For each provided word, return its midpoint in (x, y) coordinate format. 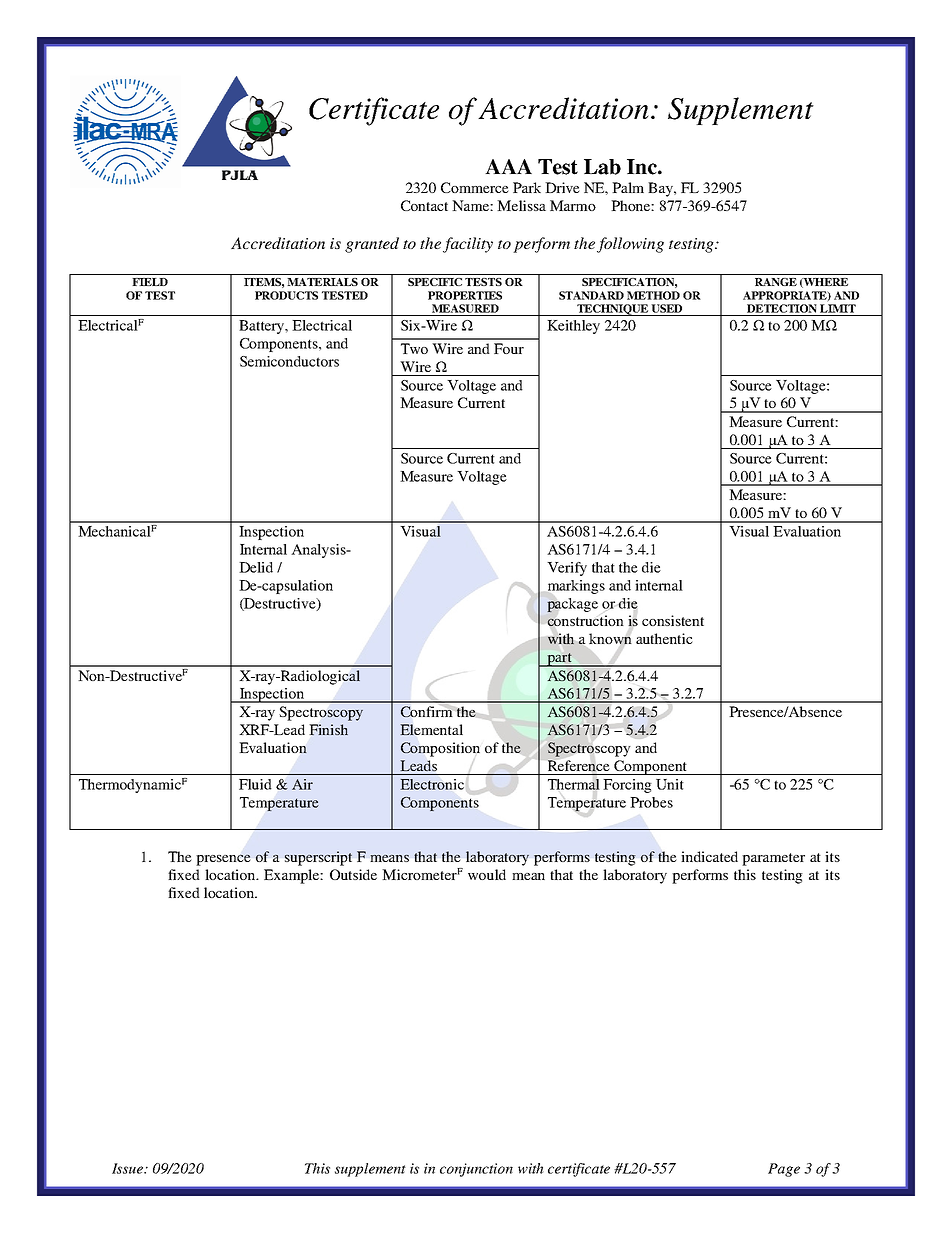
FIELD (150, 282)
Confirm (428, 711)
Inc (643, 167)
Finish (329, 729)
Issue (129, 1168)
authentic (664, 638)
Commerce (475, 187)
